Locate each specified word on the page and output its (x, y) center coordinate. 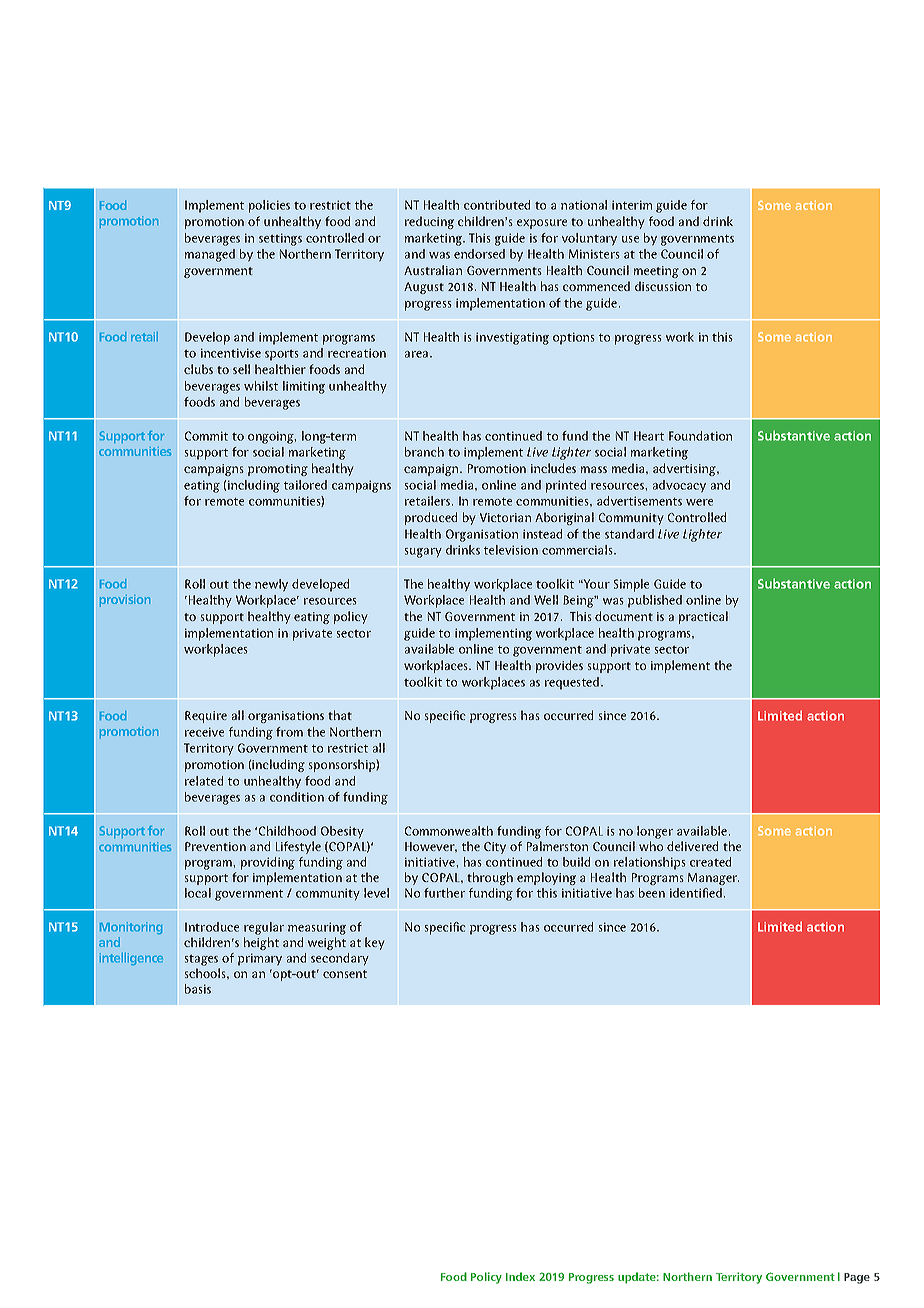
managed (210, 255)
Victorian (505, 517)
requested (572, 683)
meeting (656, 272)
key (375, 943)
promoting (278, 470)
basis (198, 989)
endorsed (479, 254)
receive (204, 732)
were (699, 502)
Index (520, 1276)
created (710, 862)
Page (857, 1278)
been (652, 893)
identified (696, 893)
